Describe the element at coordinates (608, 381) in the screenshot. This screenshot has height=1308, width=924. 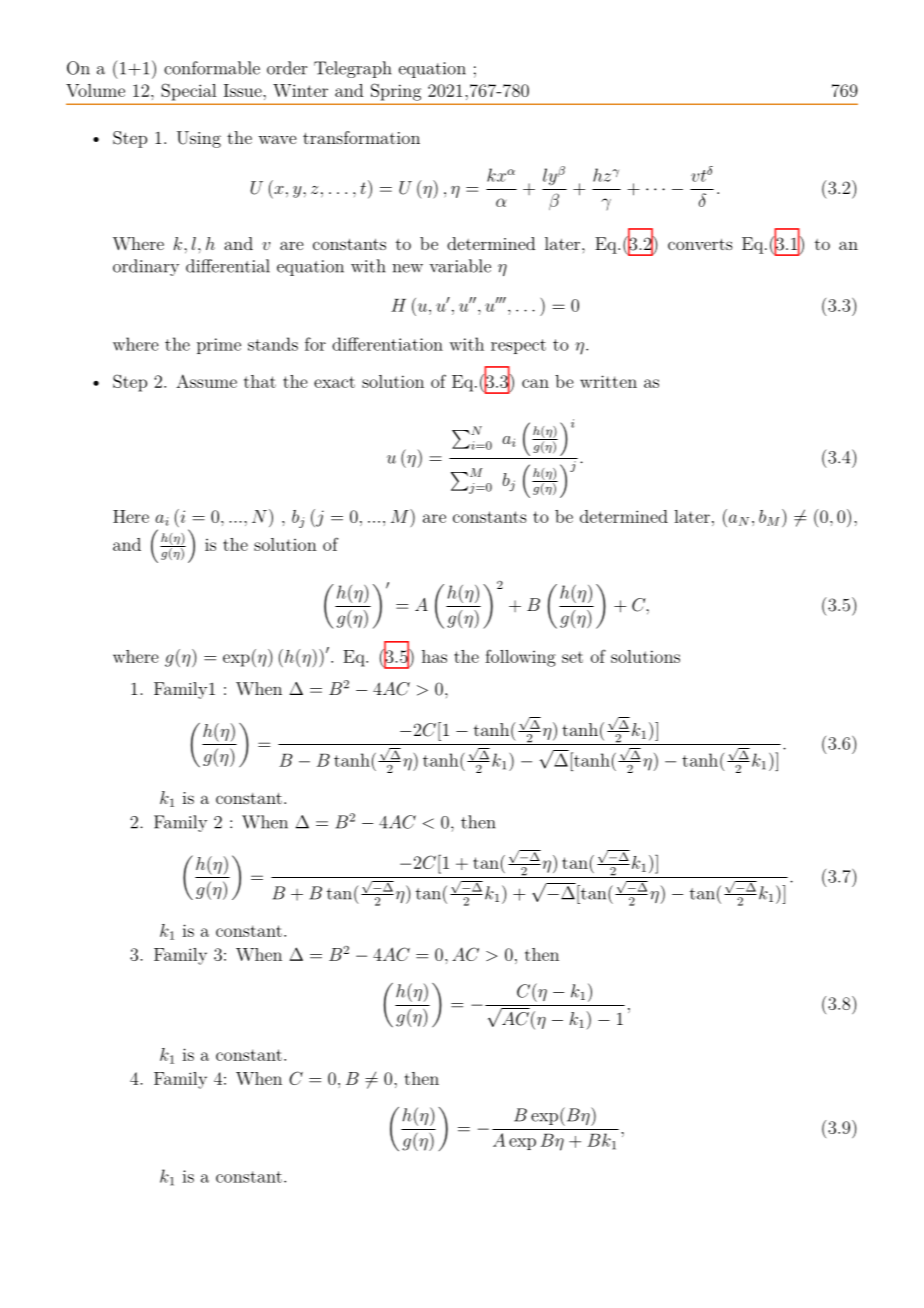
I see `written` at that location.
